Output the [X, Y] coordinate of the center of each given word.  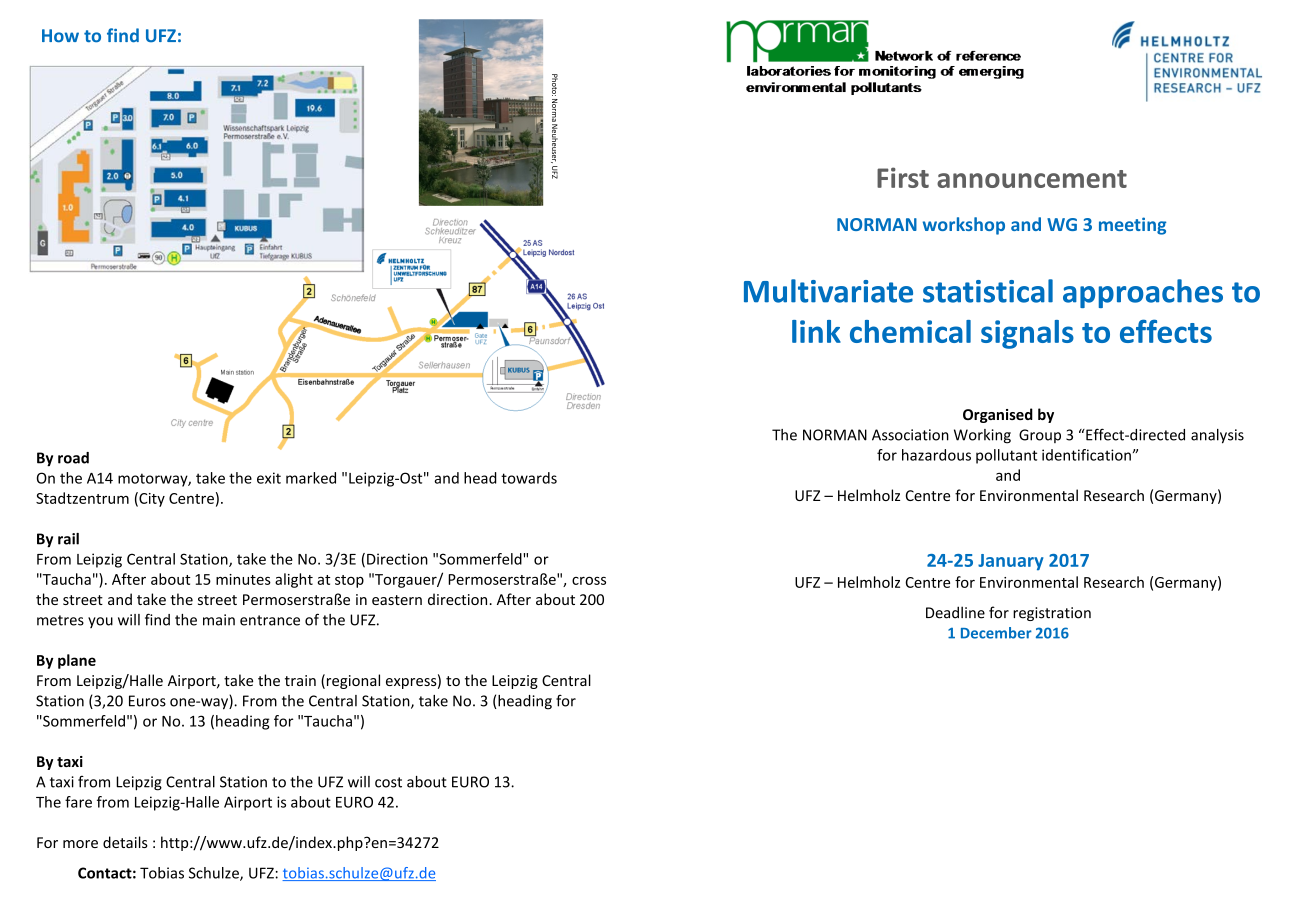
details [125, 842]
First [903, 177]
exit [269, 478]
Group [1040, 436]
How [60, 36]
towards [529, 478]
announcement [1032, 179]
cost [388, 782]
